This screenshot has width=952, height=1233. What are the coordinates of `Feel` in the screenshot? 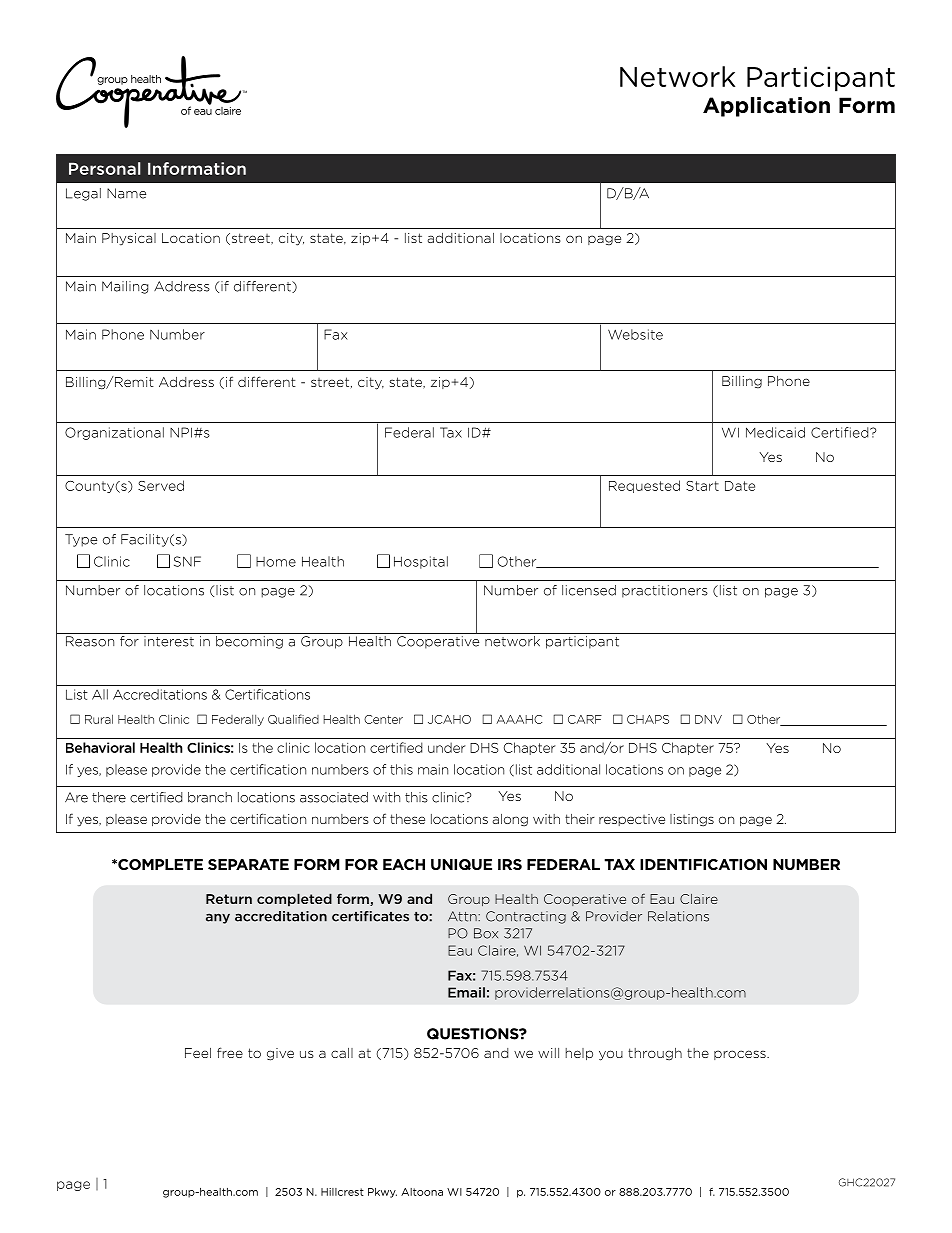 It's located at (198, 1053).
